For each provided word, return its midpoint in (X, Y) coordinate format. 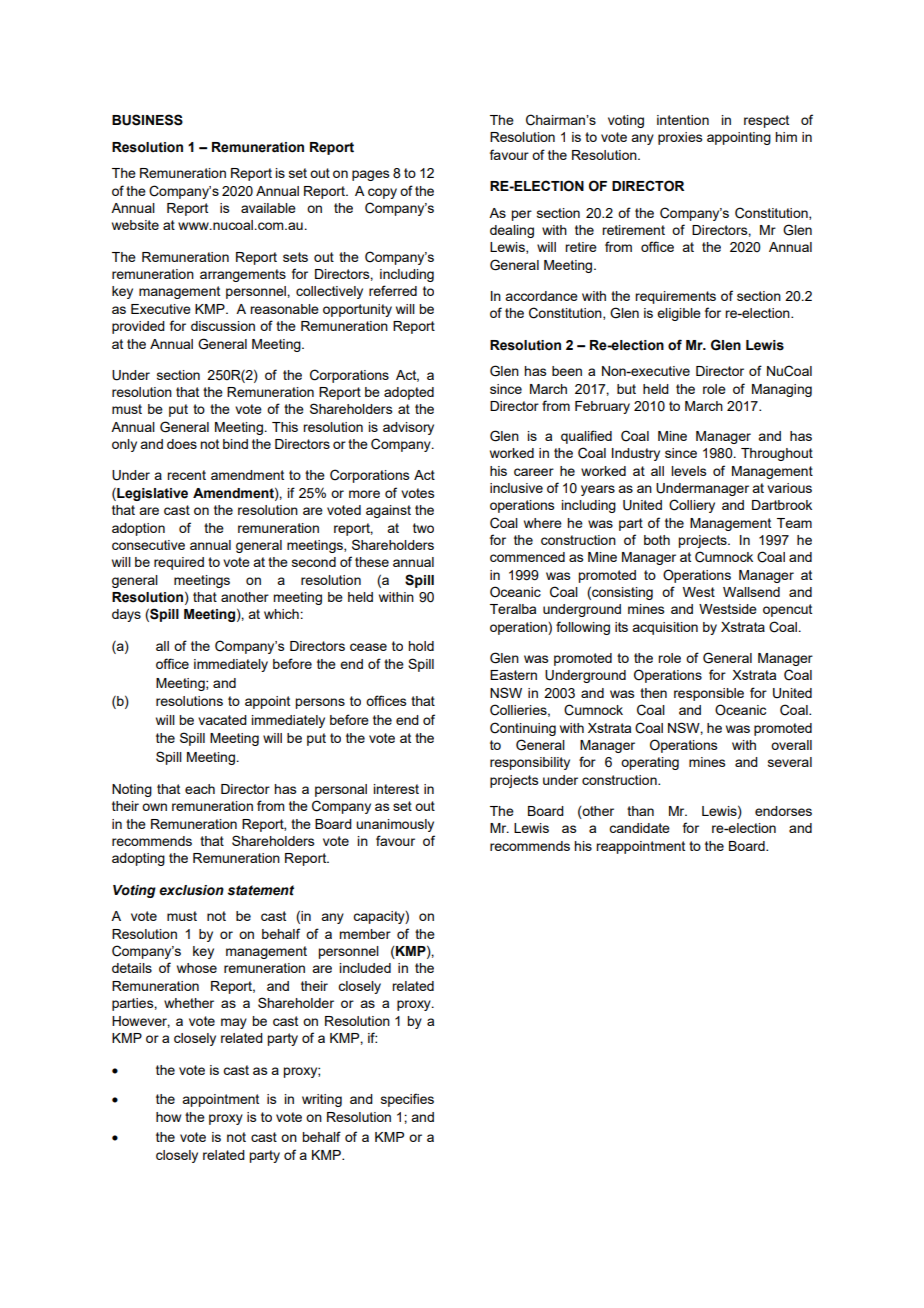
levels (689, 471)
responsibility (530, 763)
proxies (680, 138)
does (182, 444)
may (234, 1023)
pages (371, 175)
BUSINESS (147, 120)
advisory (408, 428)
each (200, 789)
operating (650, 763)
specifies (407, 1100)
